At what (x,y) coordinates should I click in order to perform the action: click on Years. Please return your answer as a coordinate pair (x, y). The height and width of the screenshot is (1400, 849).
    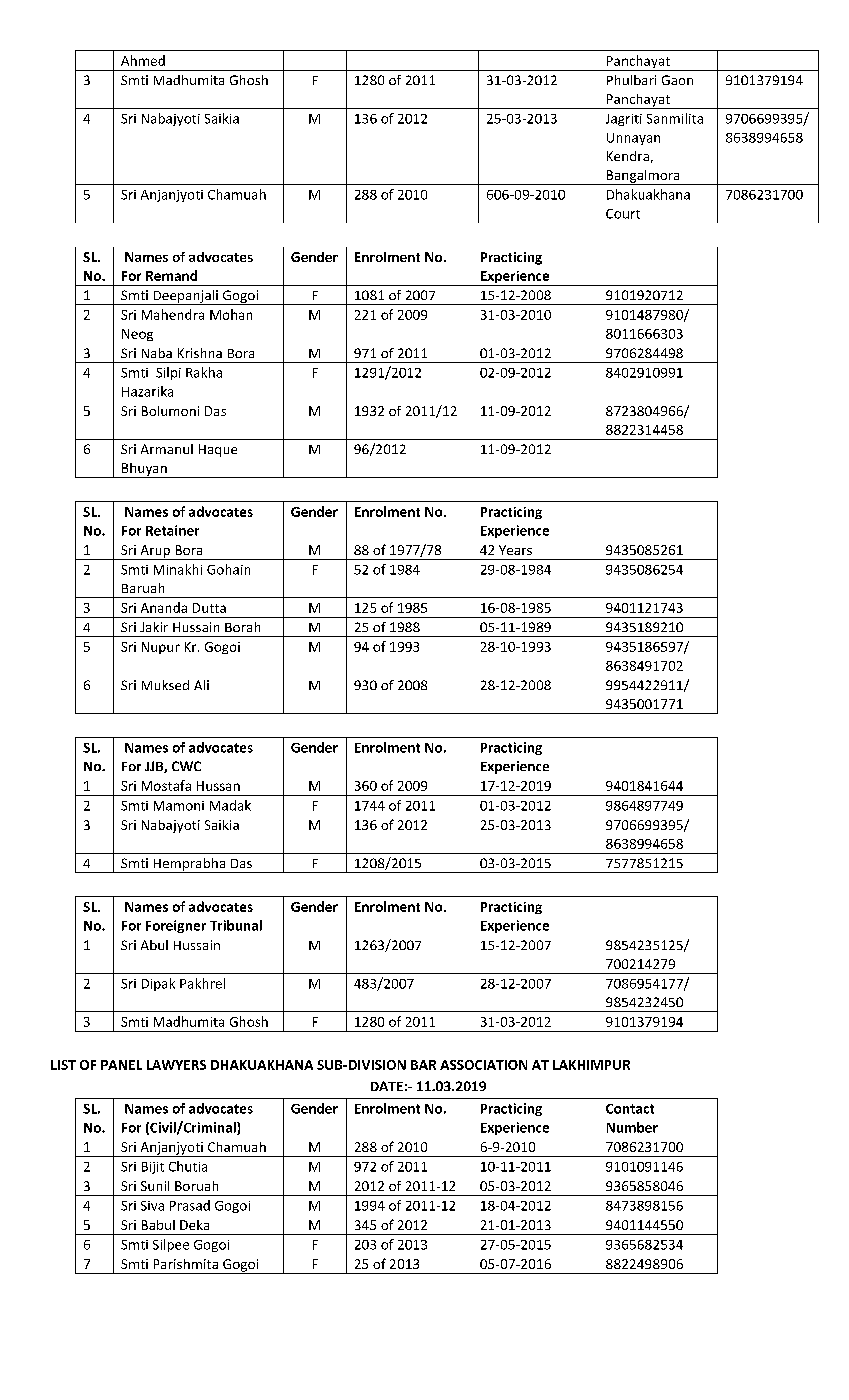
    Looking at the image, I should click on (515, 550).
